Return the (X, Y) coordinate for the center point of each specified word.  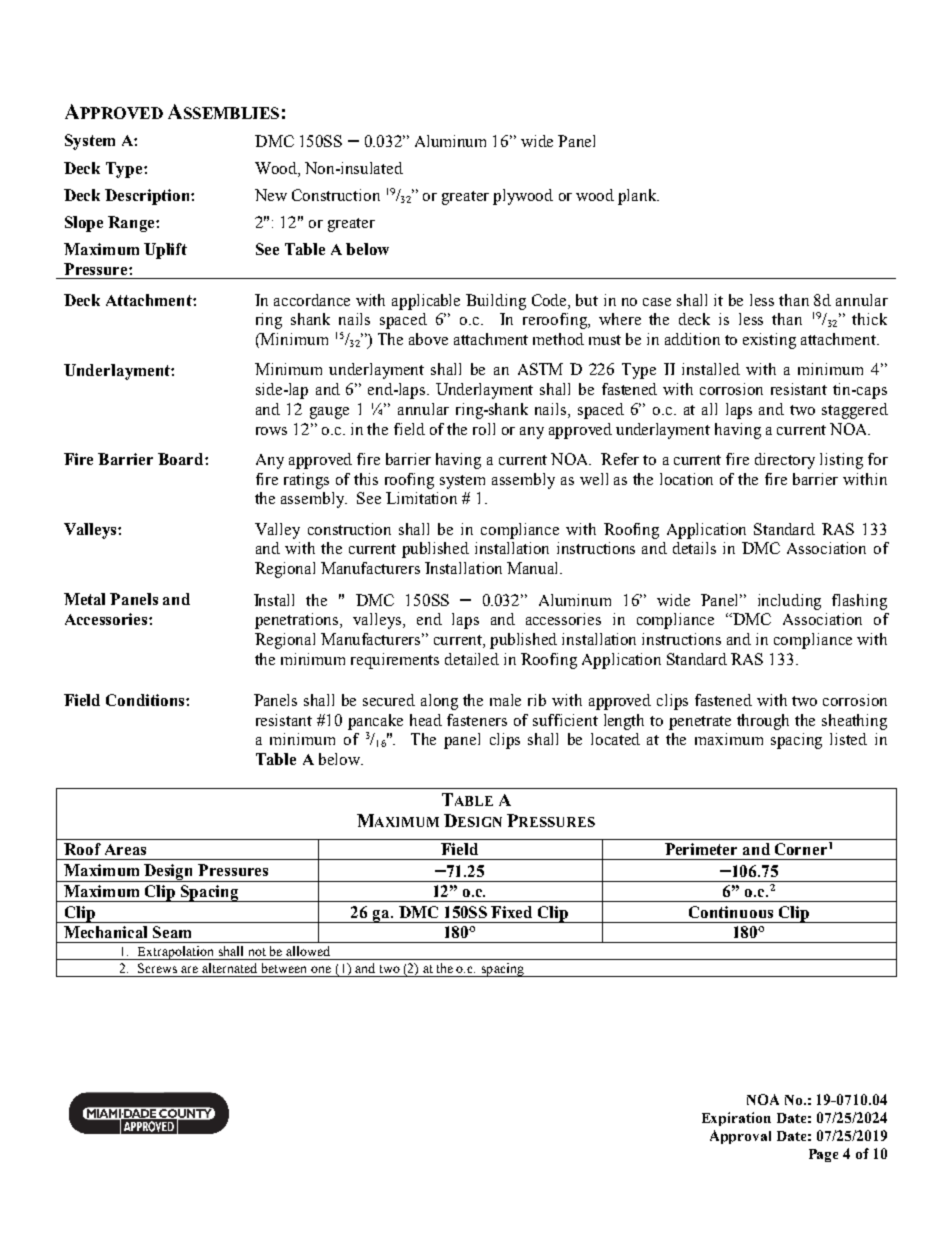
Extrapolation (176, 953)
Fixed (511, 912)
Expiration (736, 1119)
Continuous (731, 912)
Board (182, 459)
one (321, 969)
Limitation (421, 498)
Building (496, 302)
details (694, 548)
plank (638, 197)
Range (132, 224)
